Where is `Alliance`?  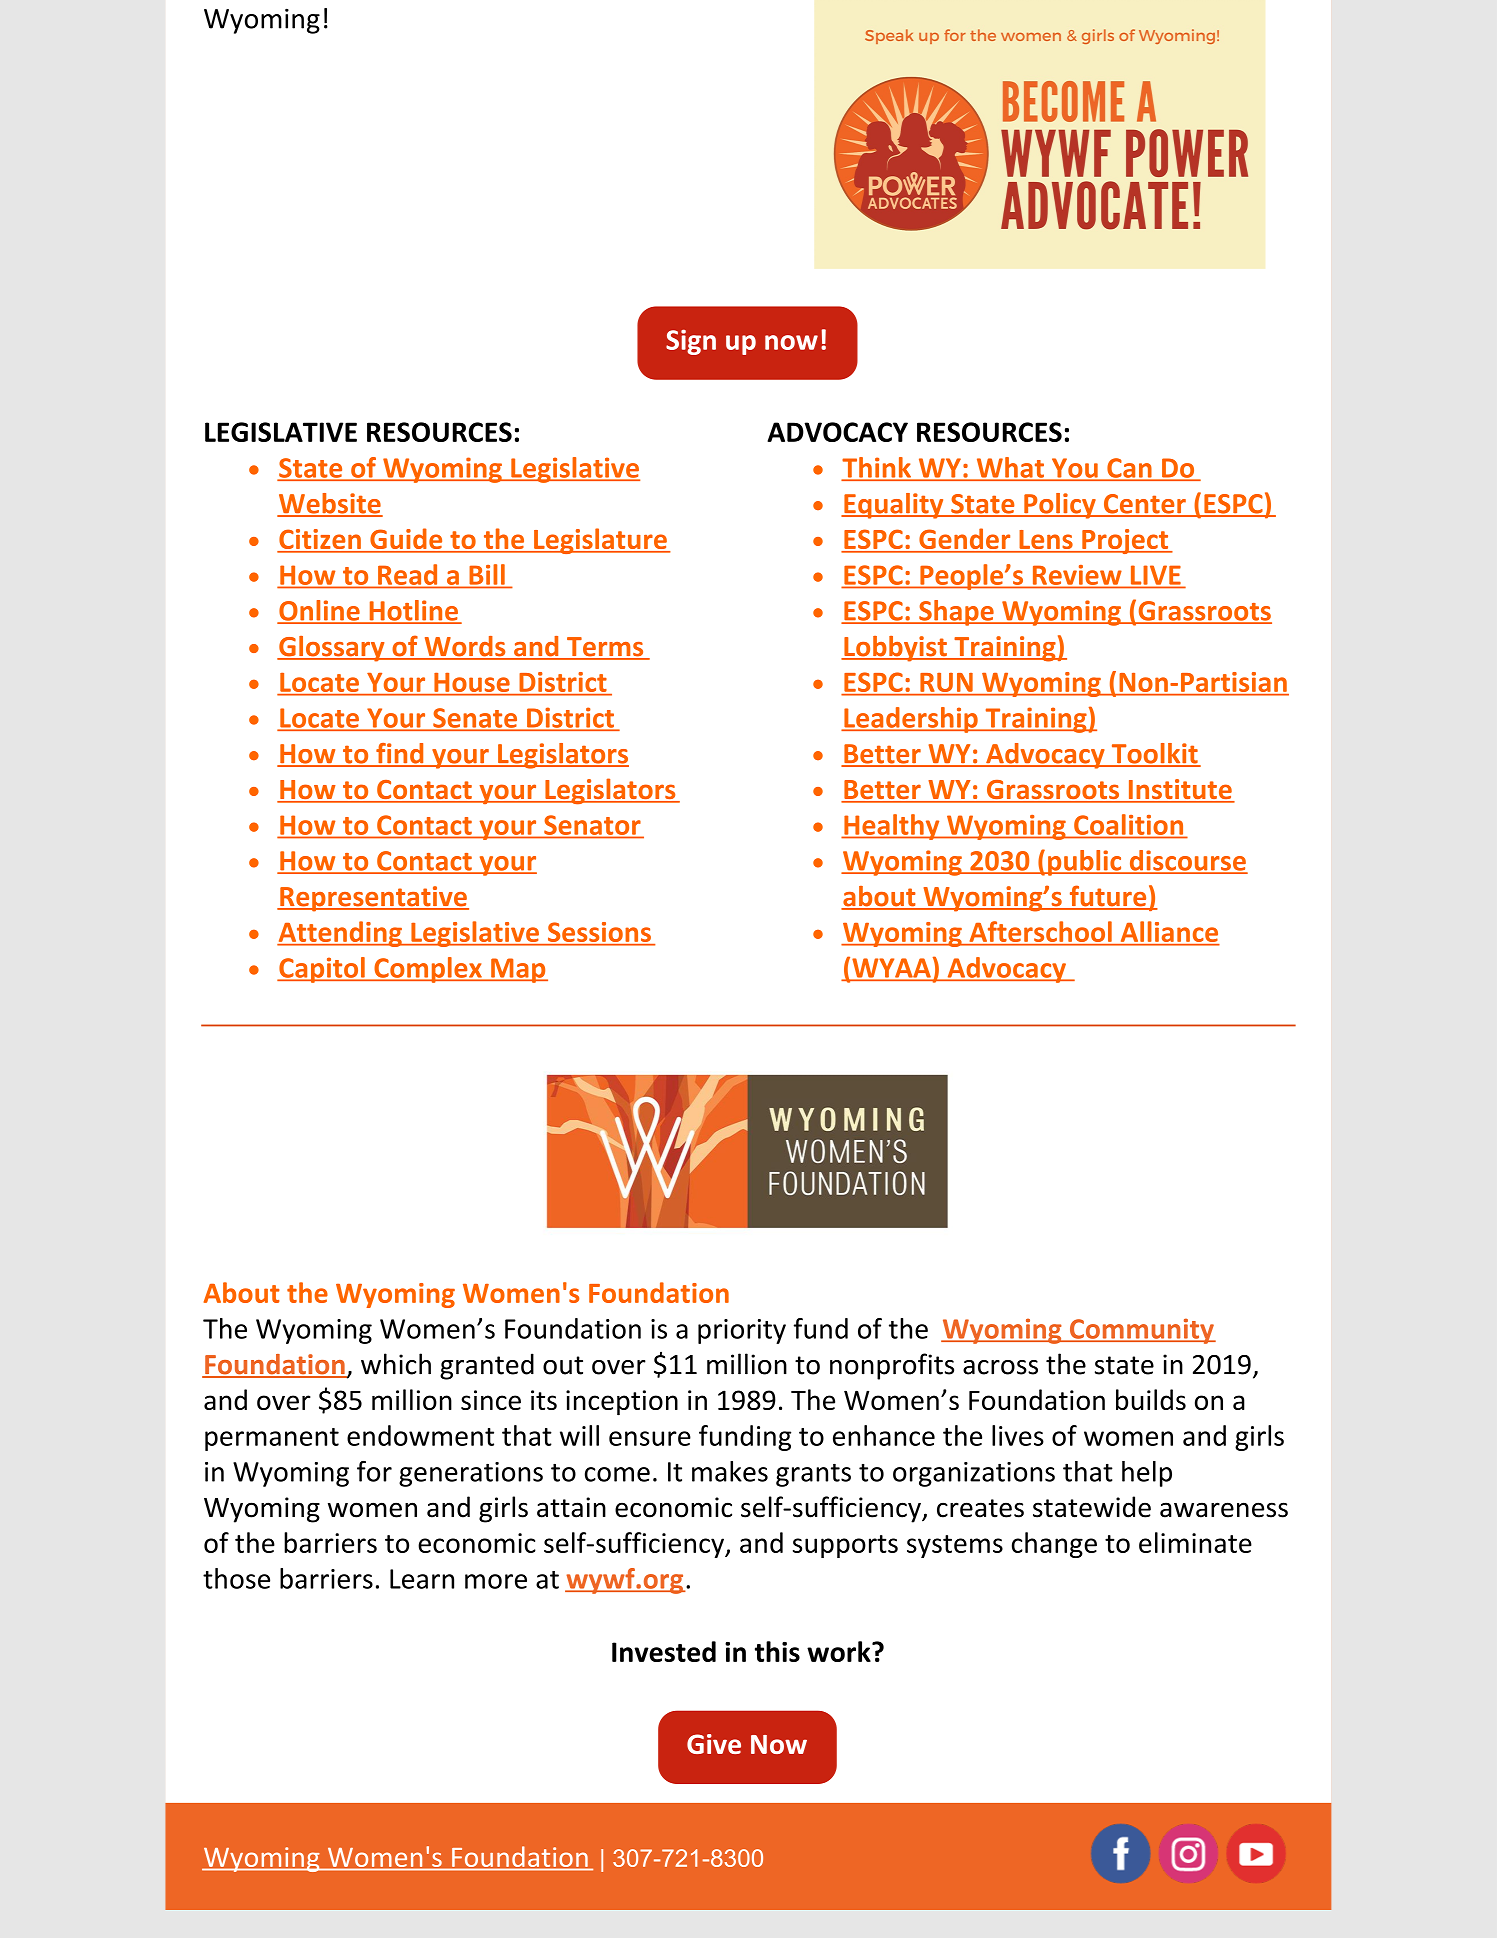
Alliance is located at coordinates (1169, 933).
